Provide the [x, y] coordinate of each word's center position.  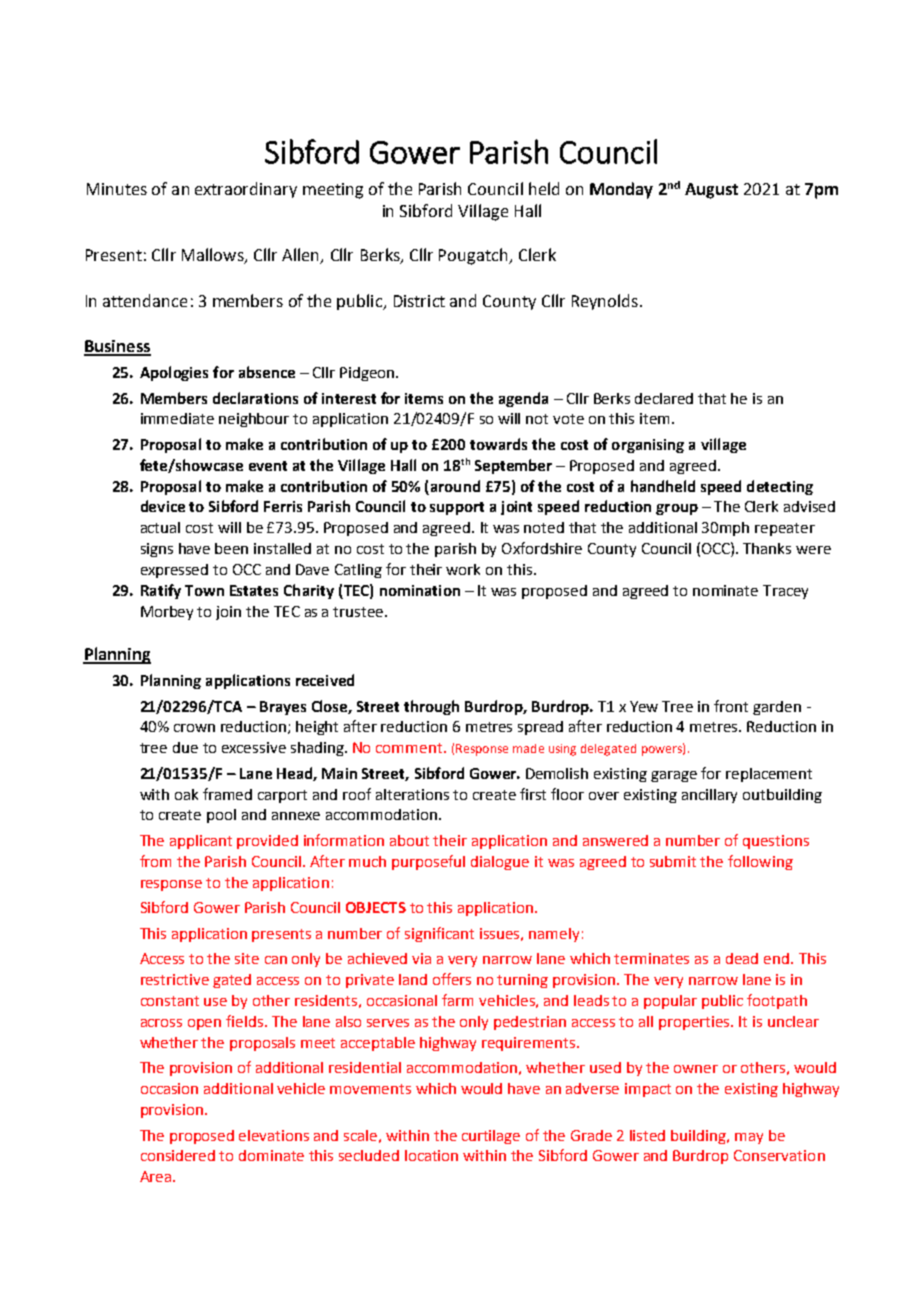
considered [178, 1155]
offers [452, 979]
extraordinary [246, 190]
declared [664, 398]
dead [742, 958]
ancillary [709, 796]
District [419, 301]
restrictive [175, 979]
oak [186, 794]
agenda [523, 399]
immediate [177, 418]
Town [204, 590]
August [711, 191]
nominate [725, 590]
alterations [412, 794]
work [463, 569]
